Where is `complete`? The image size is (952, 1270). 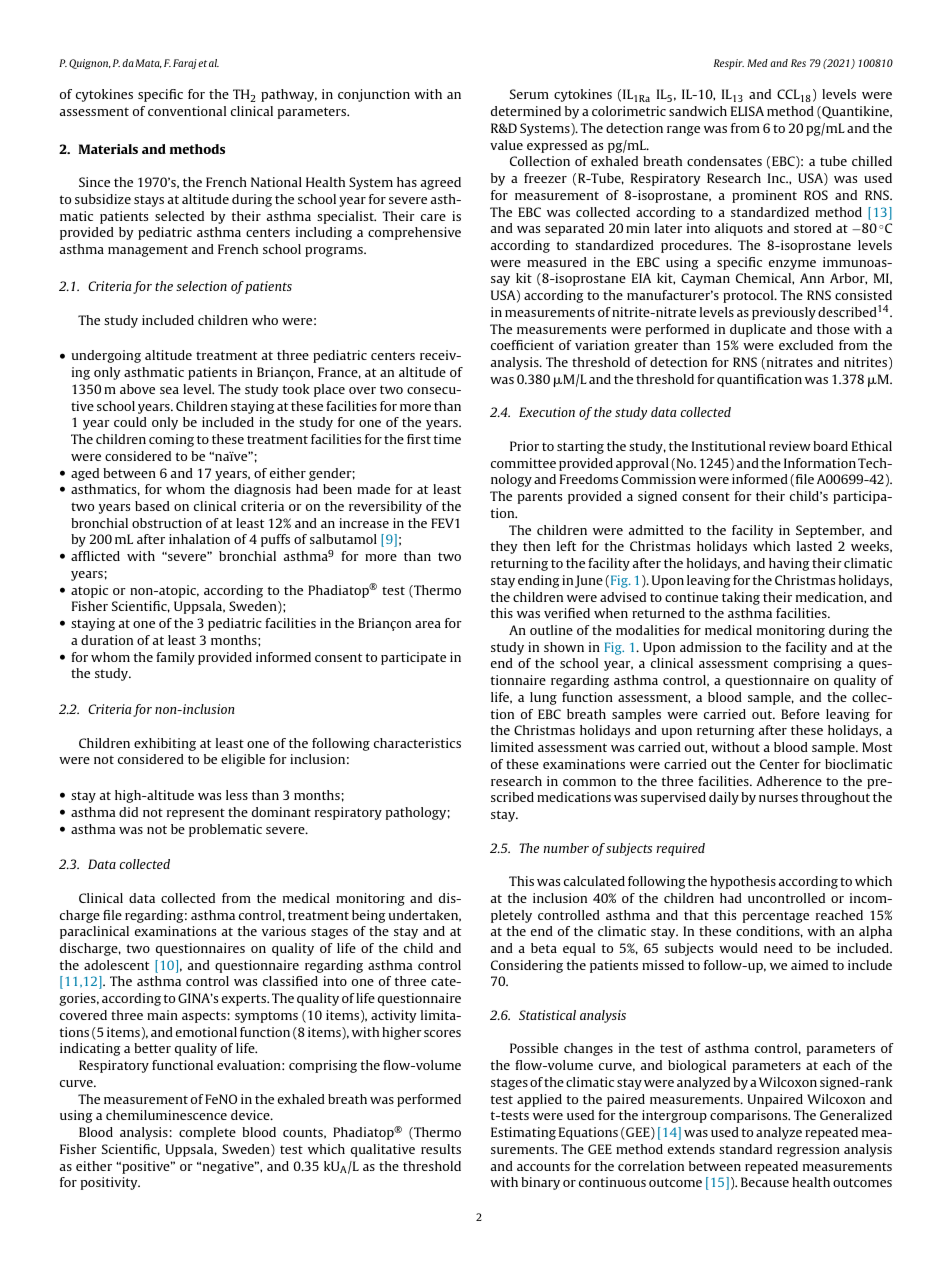 complete is located at coordinates (207, 1133).
